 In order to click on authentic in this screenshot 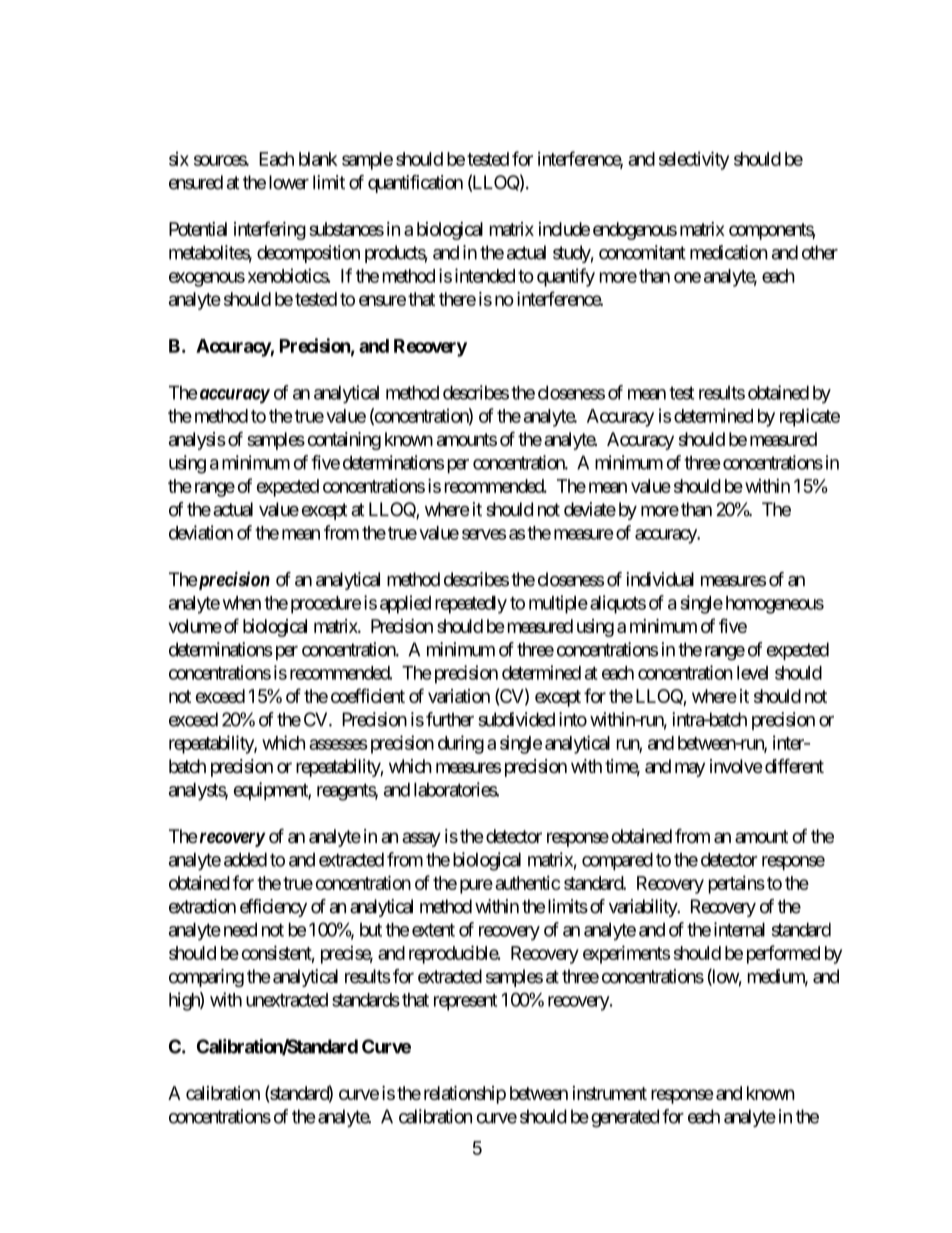, I will do `click(527, 882)`.
